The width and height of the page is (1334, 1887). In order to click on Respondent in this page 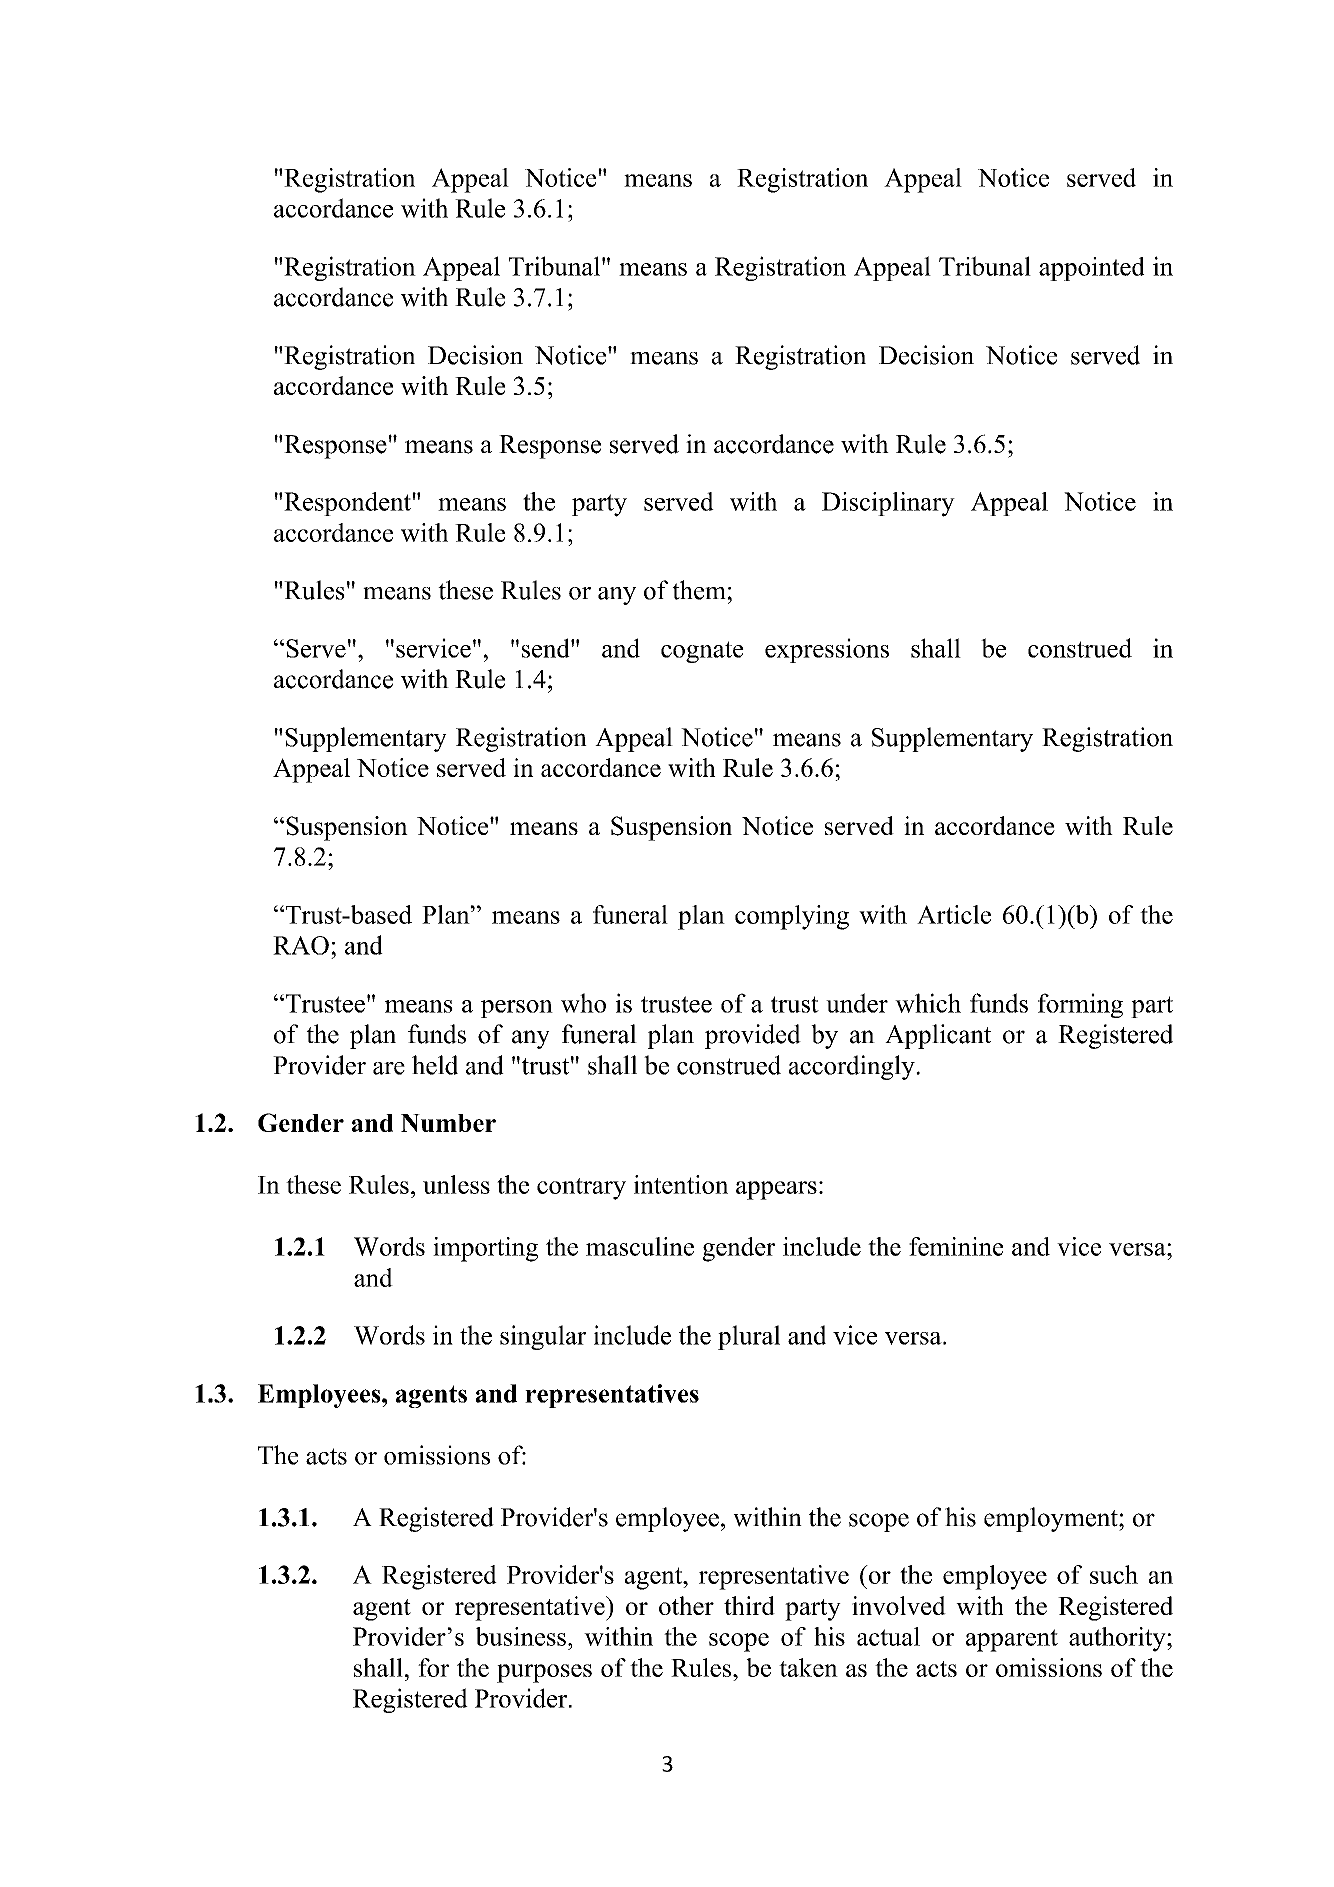, I will do `click(348, 504)`.
